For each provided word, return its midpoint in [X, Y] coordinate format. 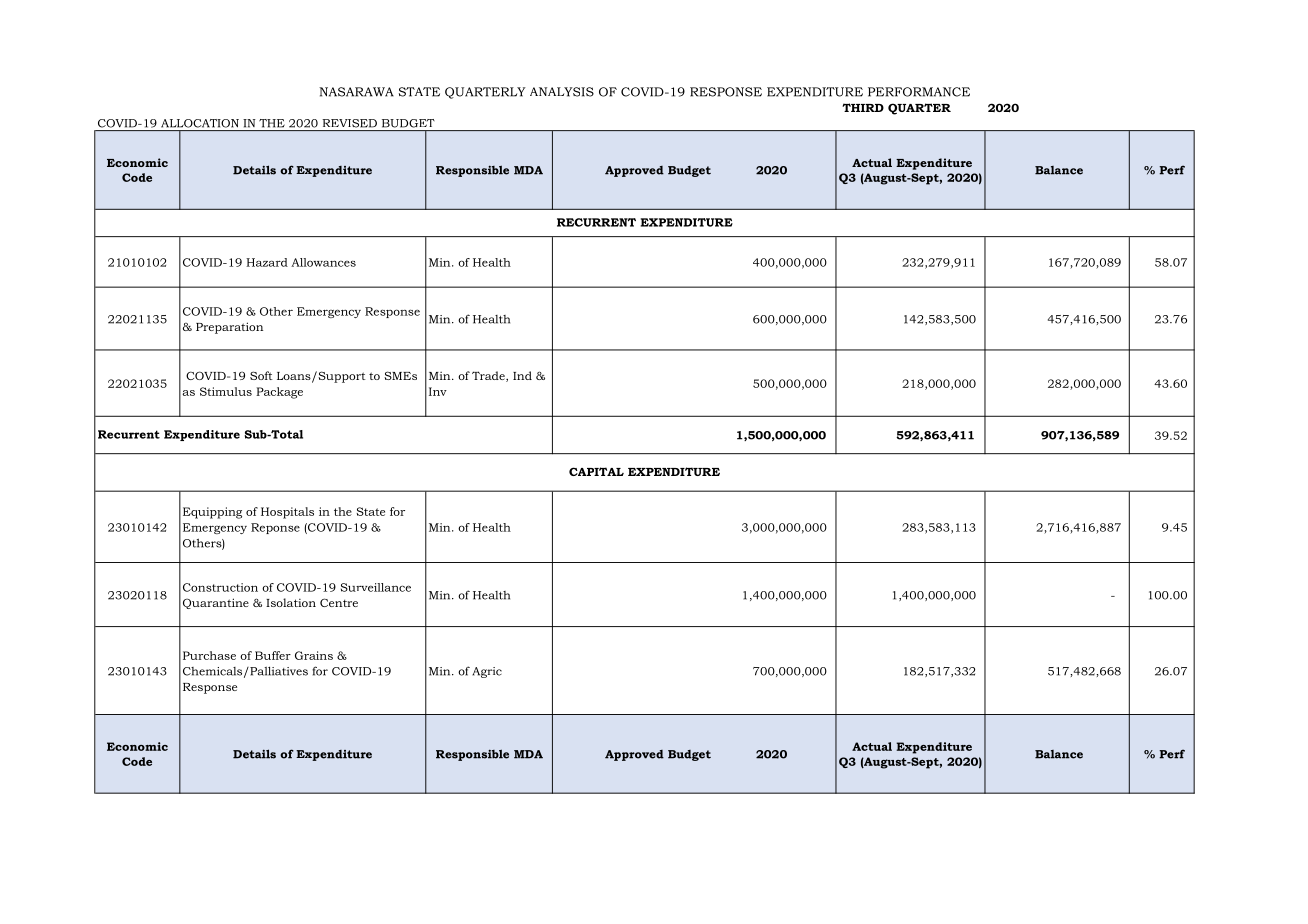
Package [279, 393]
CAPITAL [596, 471]
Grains [314, 655]
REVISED [350, 123]
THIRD [863, 107]
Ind [522, 375]
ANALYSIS [562, 92]
